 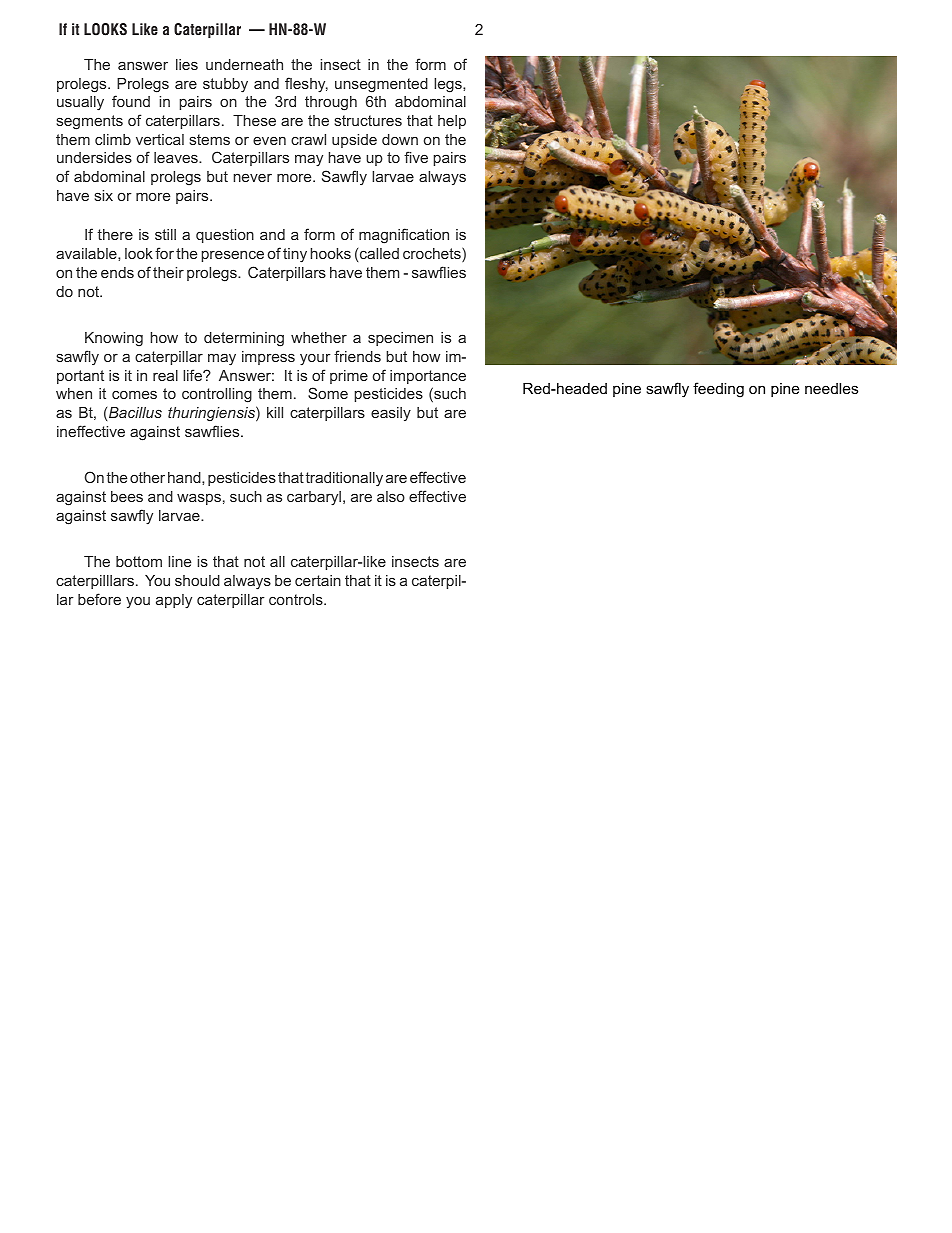 What do you see at coordinates (452, 122) in the image?
I see `help` at bounding box center [452, 122].
